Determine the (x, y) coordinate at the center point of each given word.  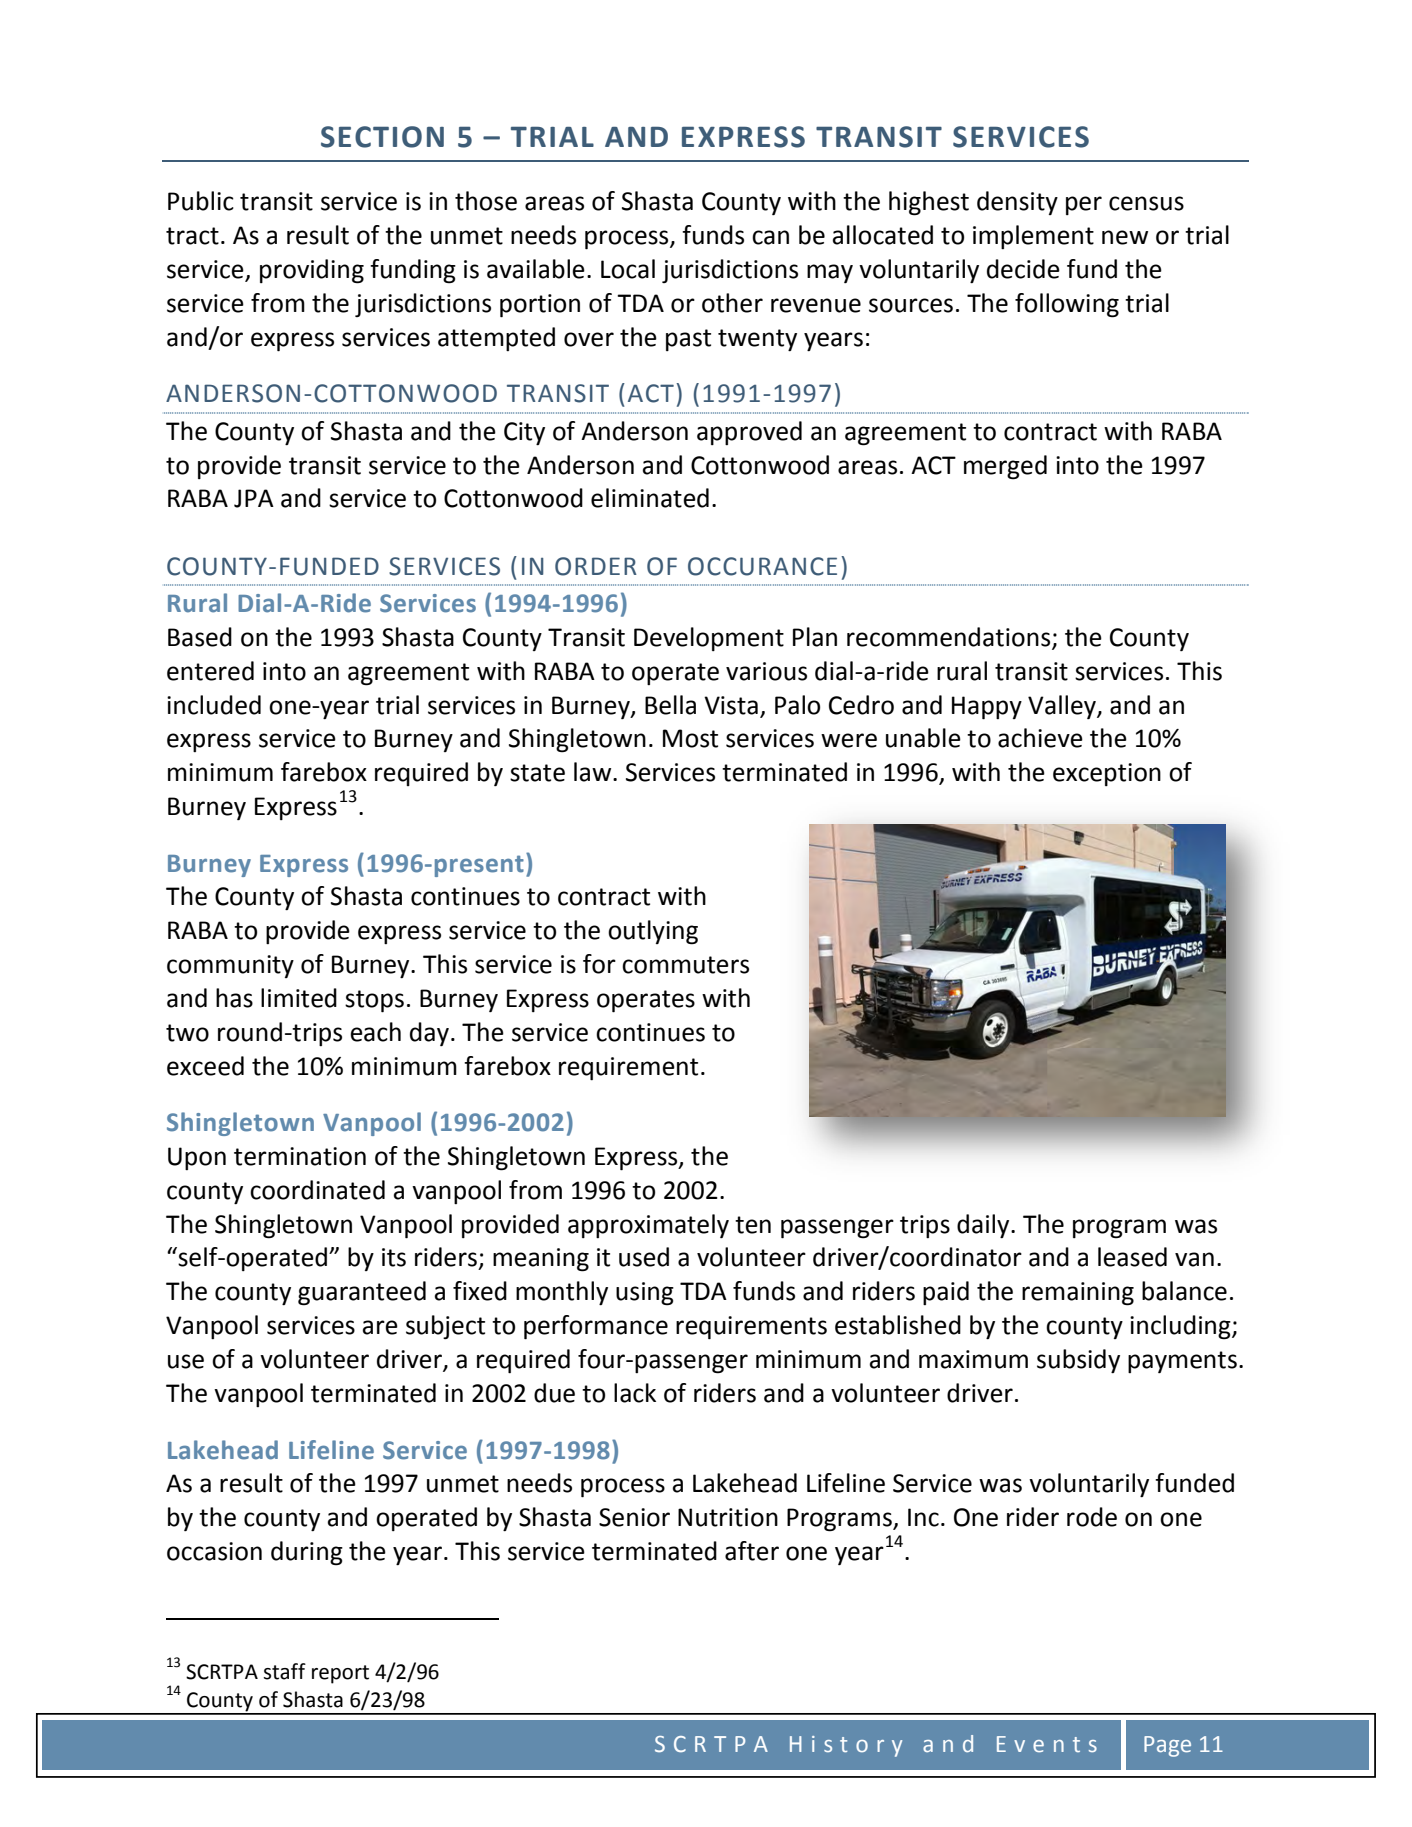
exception (1107, 774)
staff (284, 1671)
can (770, 237)
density (1017, 203)
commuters (685, 965)
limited (299, 998)
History (846, 1746)
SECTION (382, 137)
